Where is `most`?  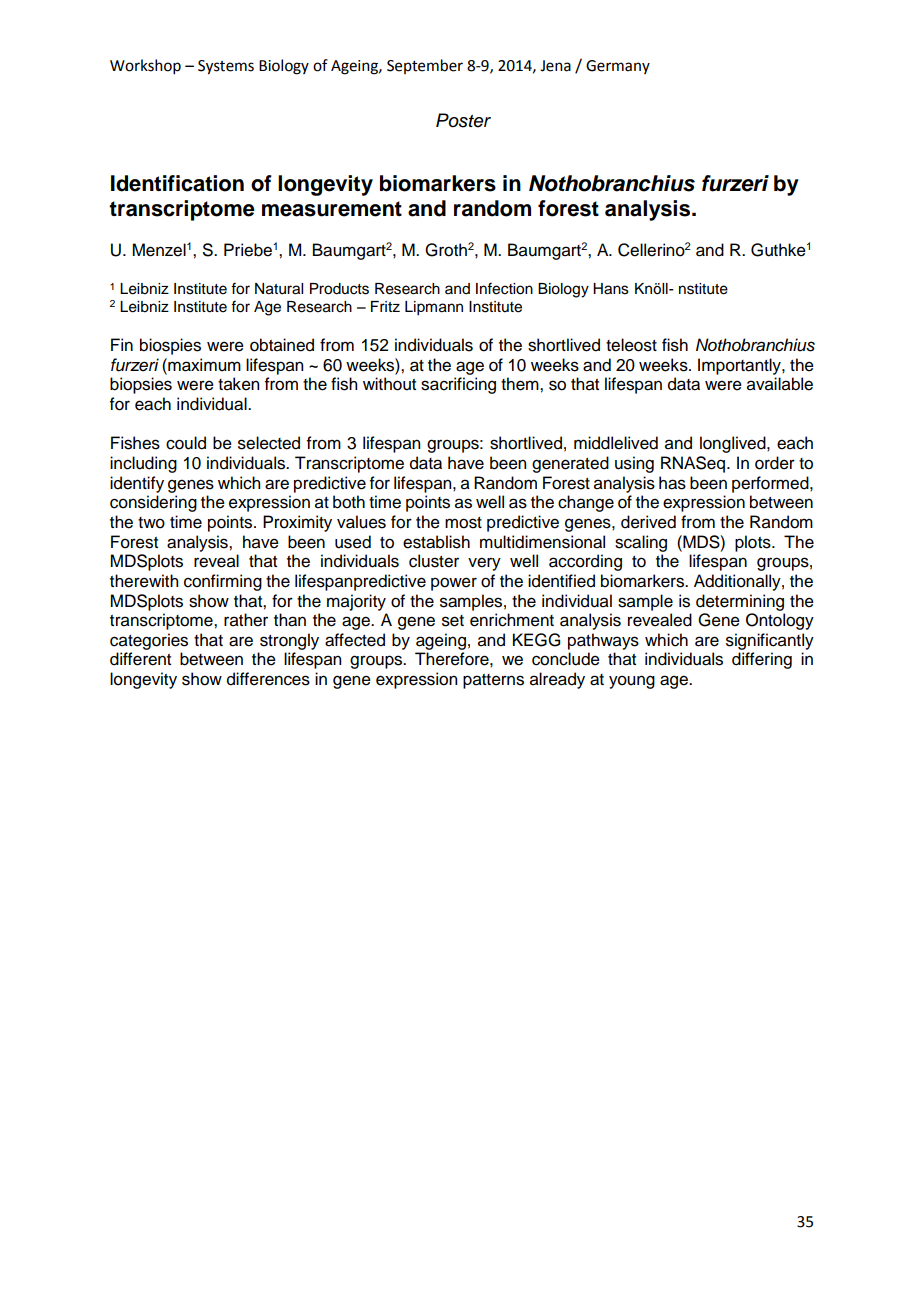 most is located at coordinates (463, 523).
